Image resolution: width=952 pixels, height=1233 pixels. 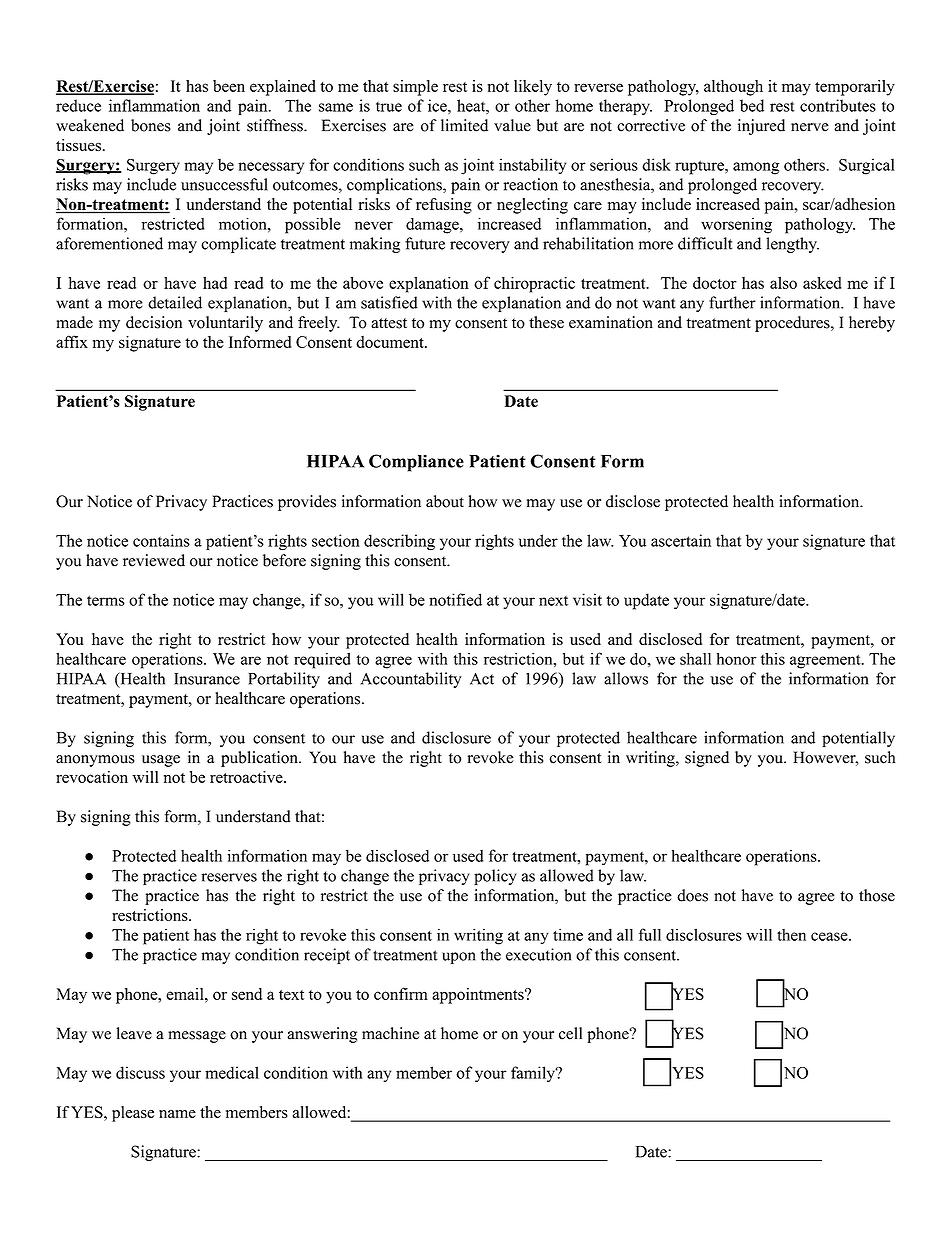 What do you see at coordinates (464, 125) in the document?
I see `limited` at bounding box center [464, 125].
